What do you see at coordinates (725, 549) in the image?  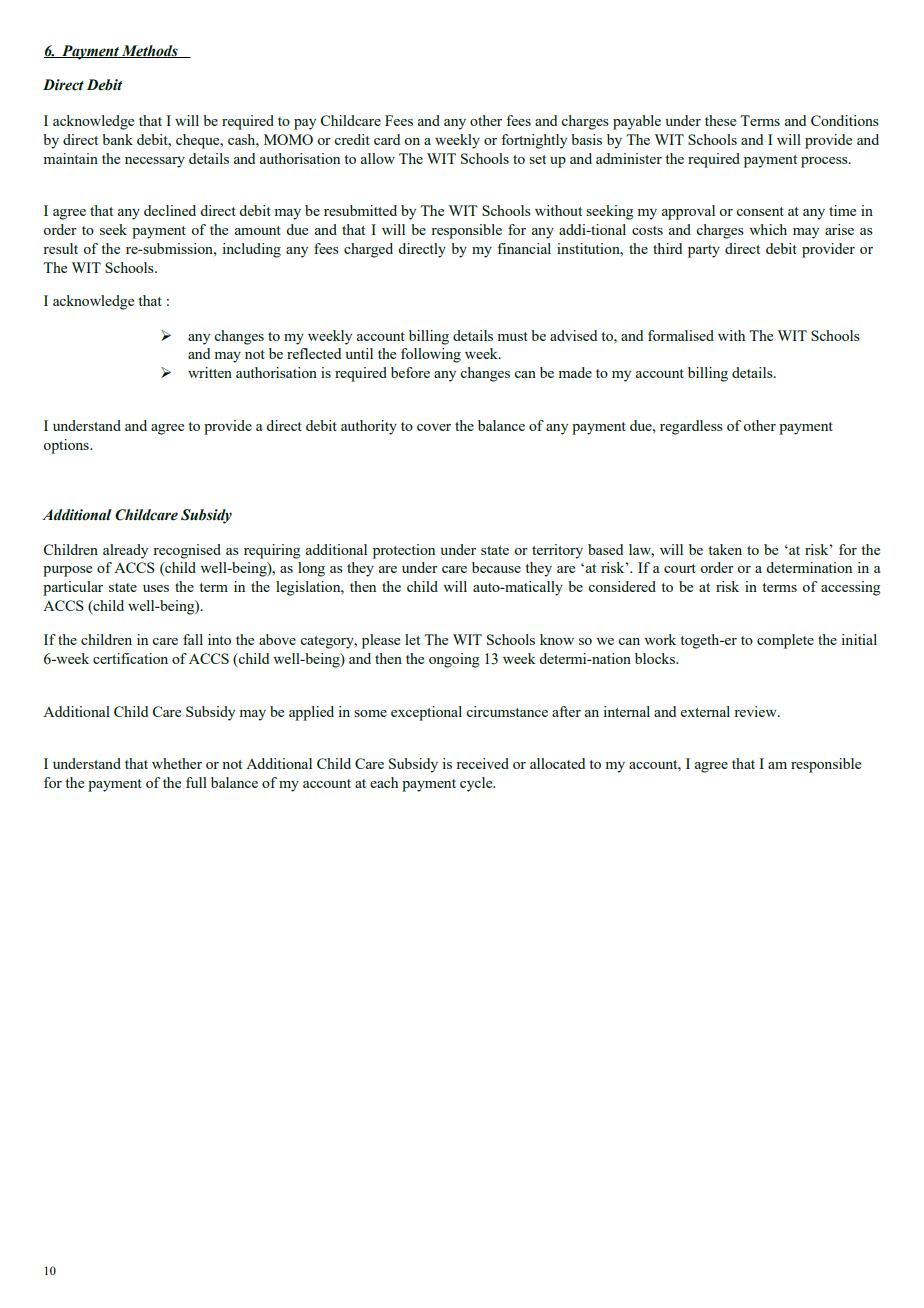 I see `taken` at bounding box center [725, 549].
